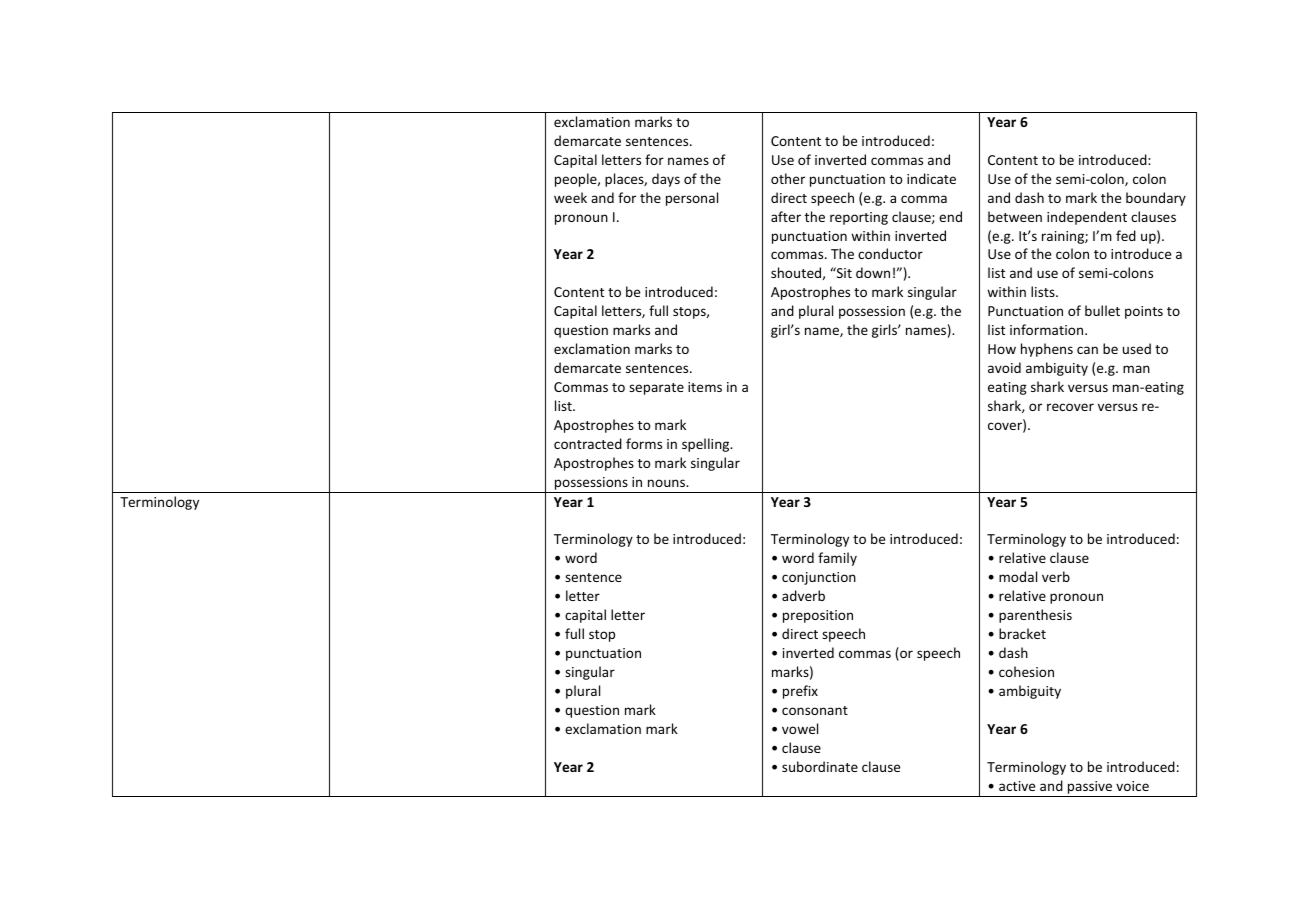  What do you see at coordinates (644, 443) in the screenshot?
I see `forms` at bounding box center [644, 443].
